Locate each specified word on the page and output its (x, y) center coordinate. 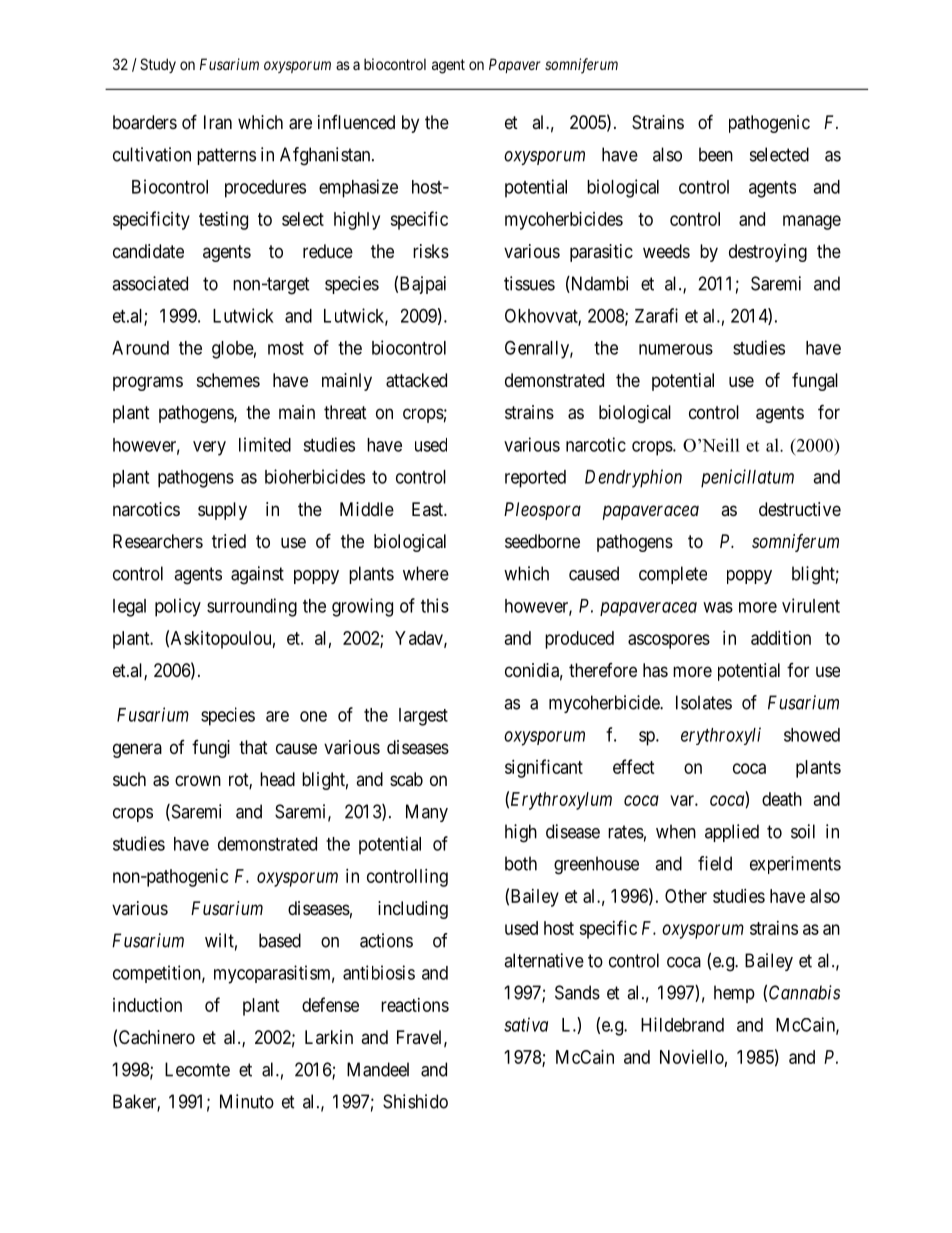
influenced (356, 122)
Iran (218, 122)
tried (229, 541)
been (716, 154)
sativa (526, 1024)
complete (673, 575)
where (426, 573)
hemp (734, 994)
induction (147, 1005)
